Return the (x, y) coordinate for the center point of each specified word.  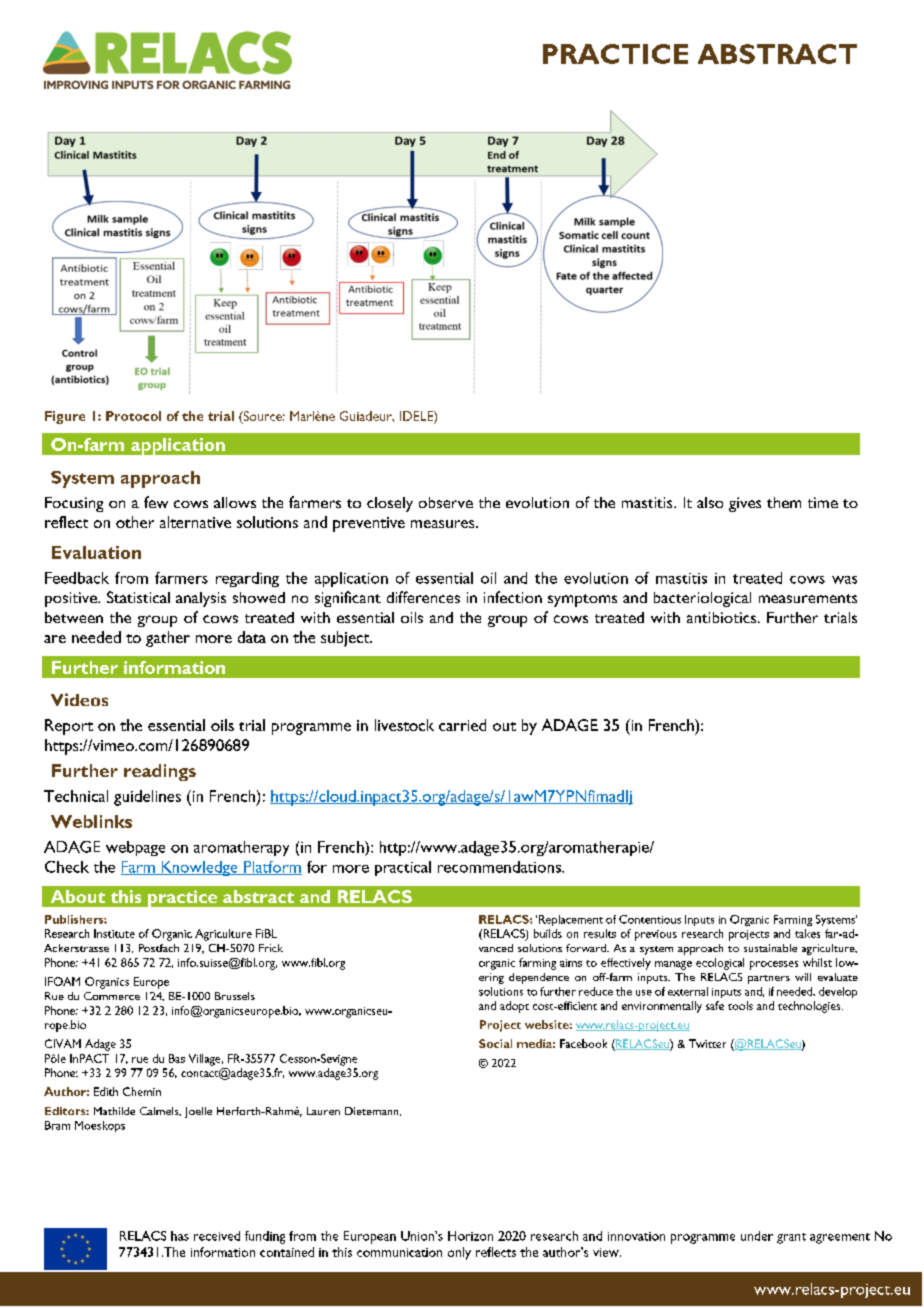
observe (446, 502)
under (757, 1236)
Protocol (133, 416)
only (459, 1253)
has (180, 1236)
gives (745, 504)
